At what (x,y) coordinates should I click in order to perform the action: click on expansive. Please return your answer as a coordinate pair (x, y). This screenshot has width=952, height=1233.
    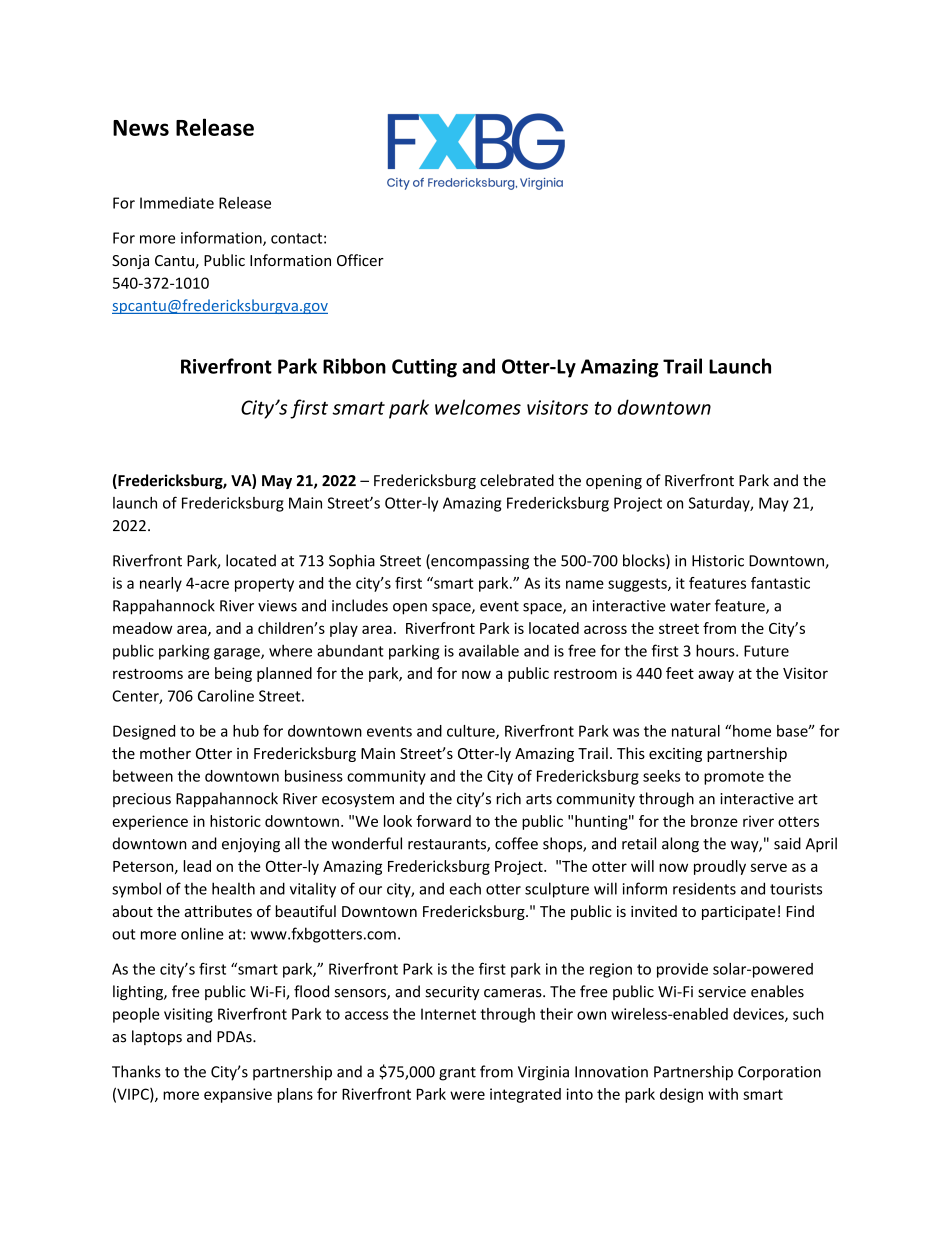
    Looking at the image, I should click on (238, 1095).
